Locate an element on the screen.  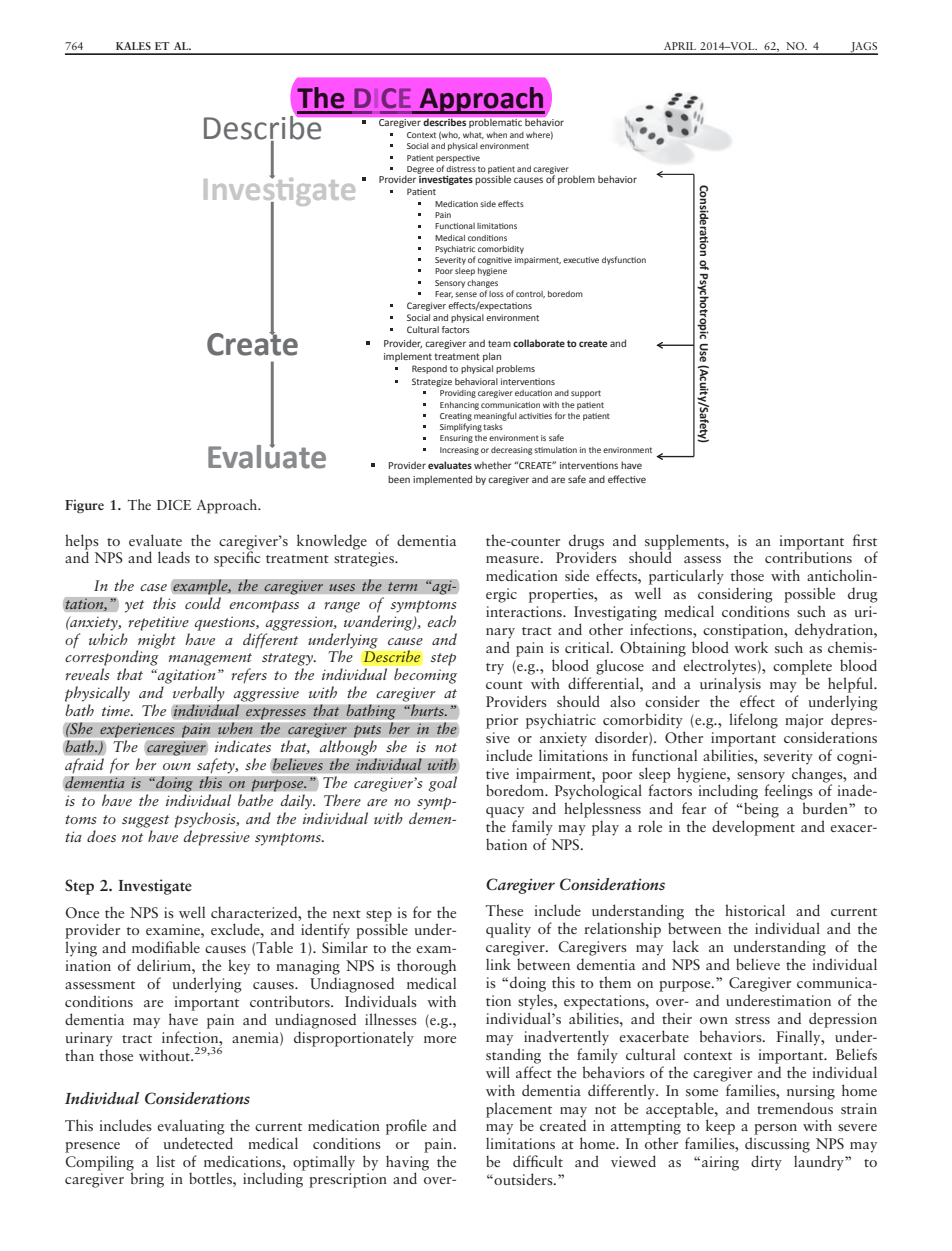
work is located at coordinates (751, 647).
